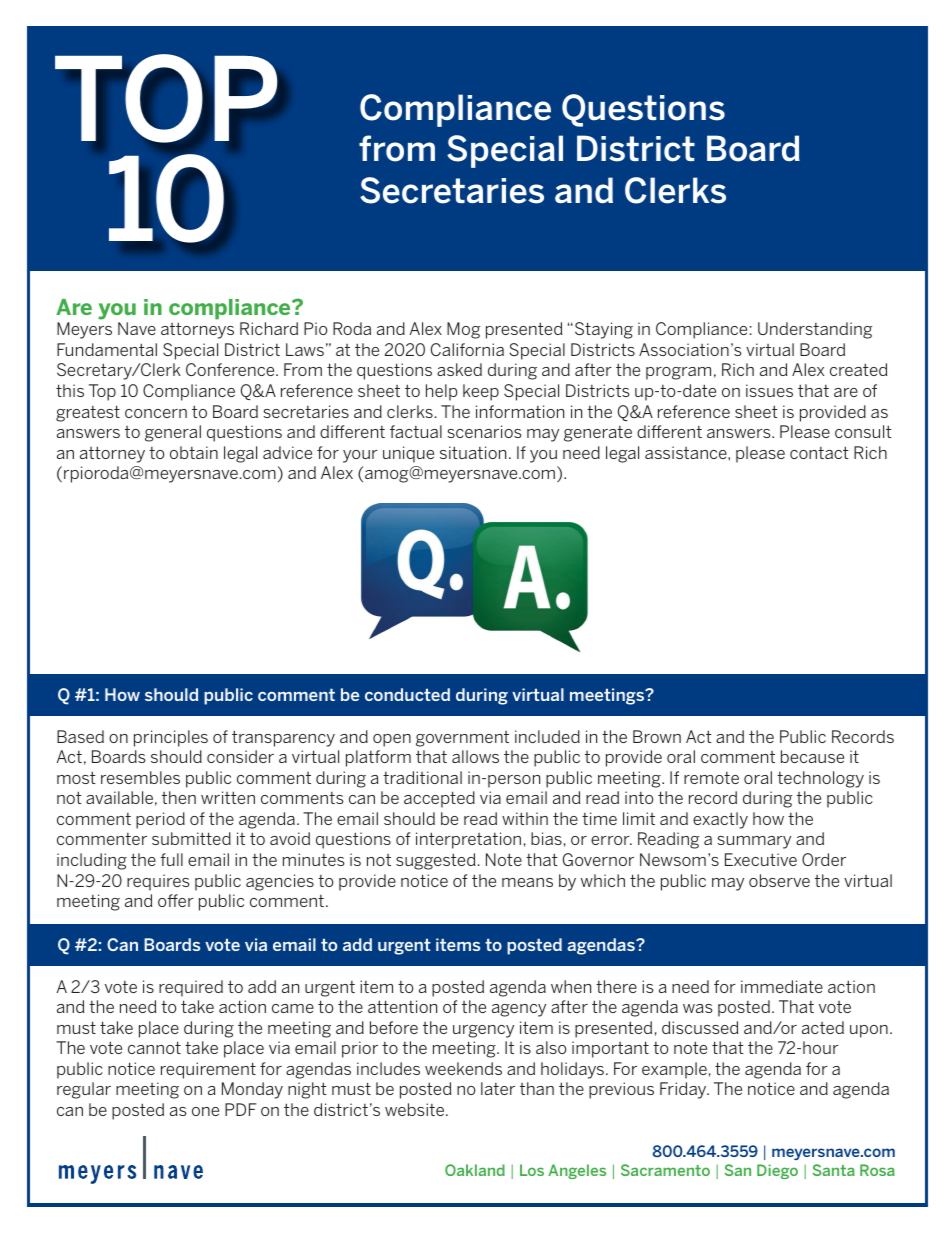 The image size is (952, 1233). Describe the element at coordinates (475, 756) in the document. I see `allows` at that location.
